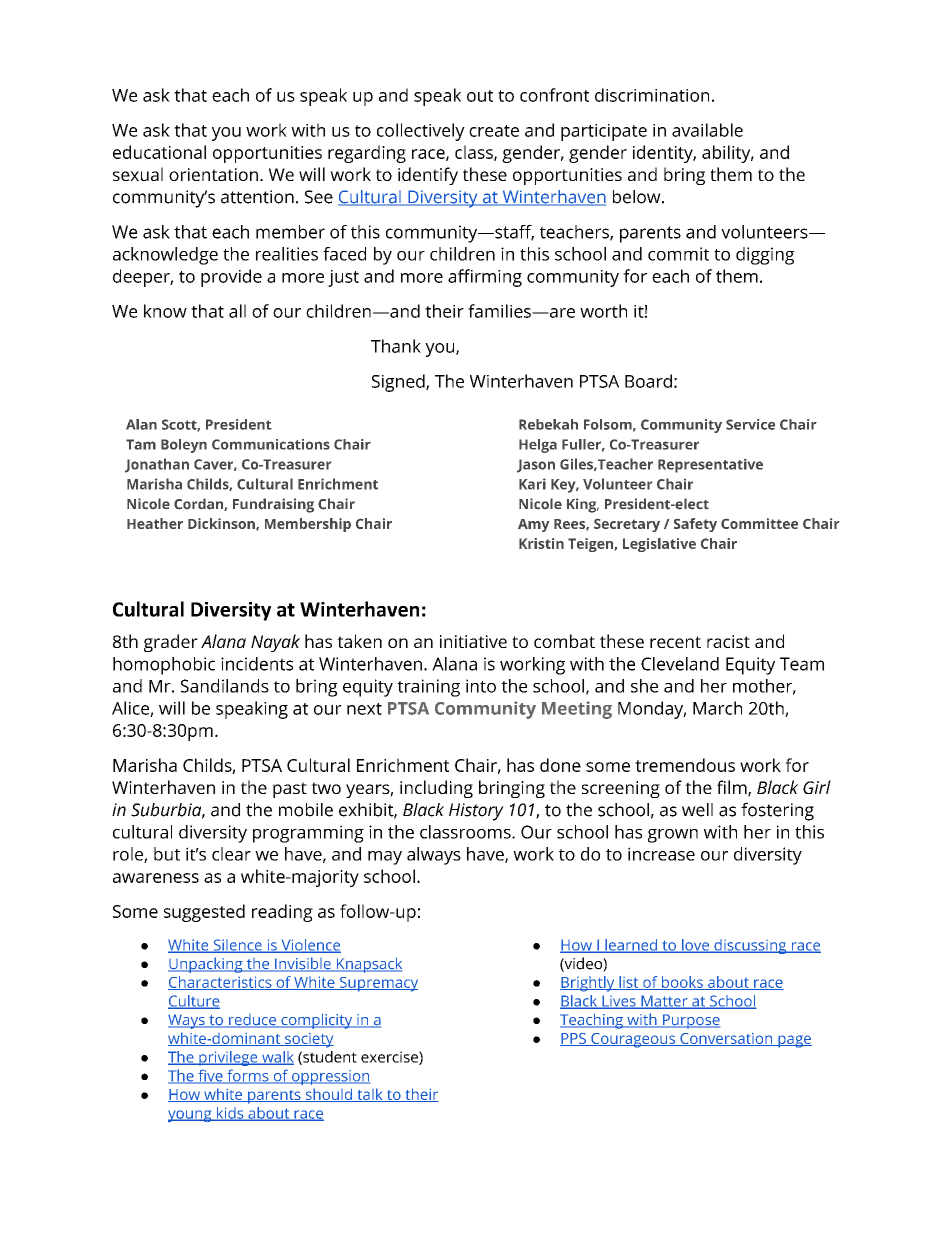 This image has height=1233, width=952. What do you see at coordinates (750, 424) in the image?
I see `Service` at bounding box center [750, 424].
